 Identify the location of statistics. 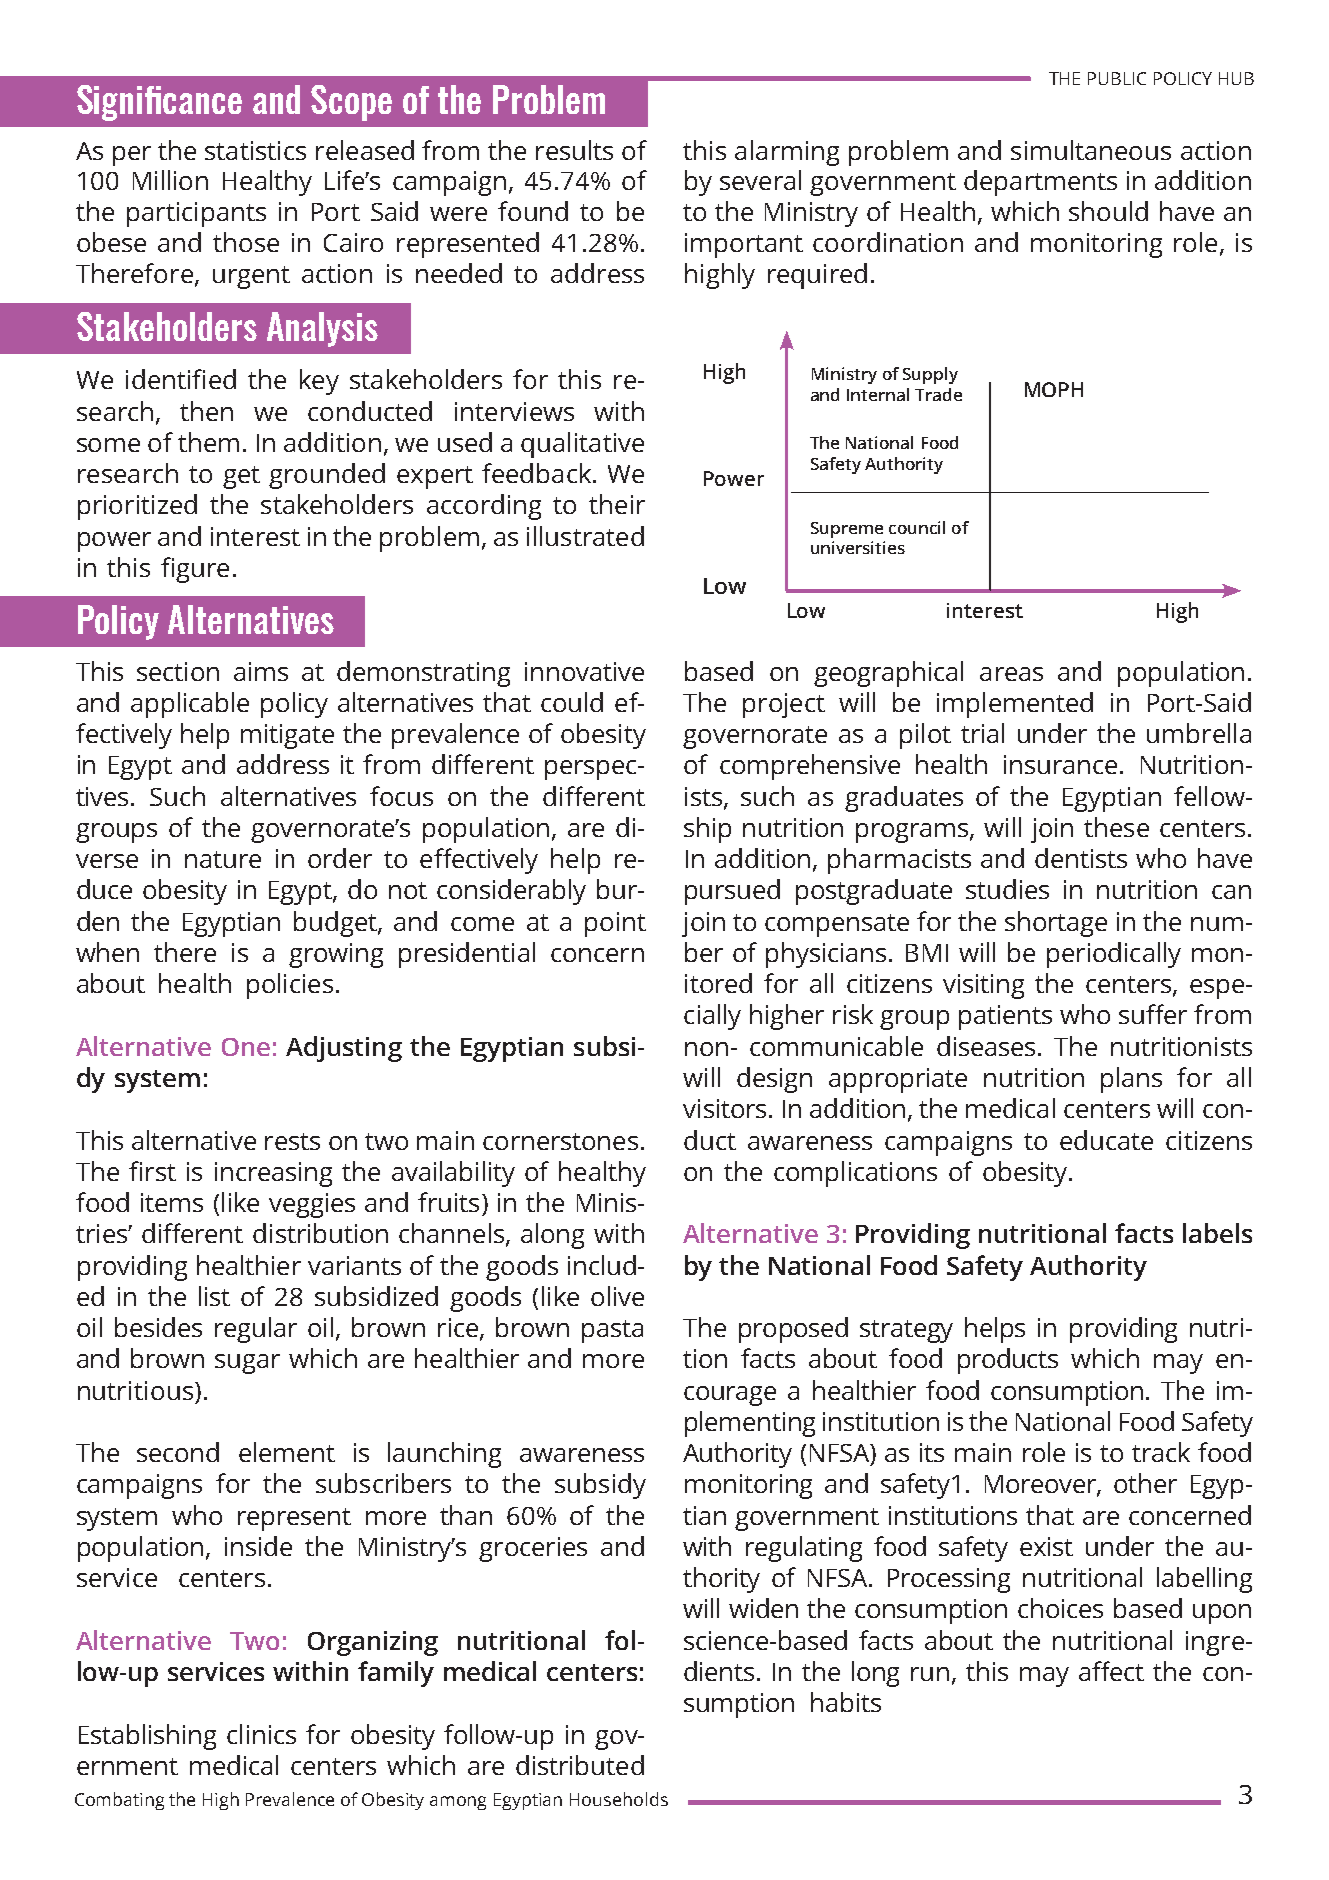
(255, 150).
